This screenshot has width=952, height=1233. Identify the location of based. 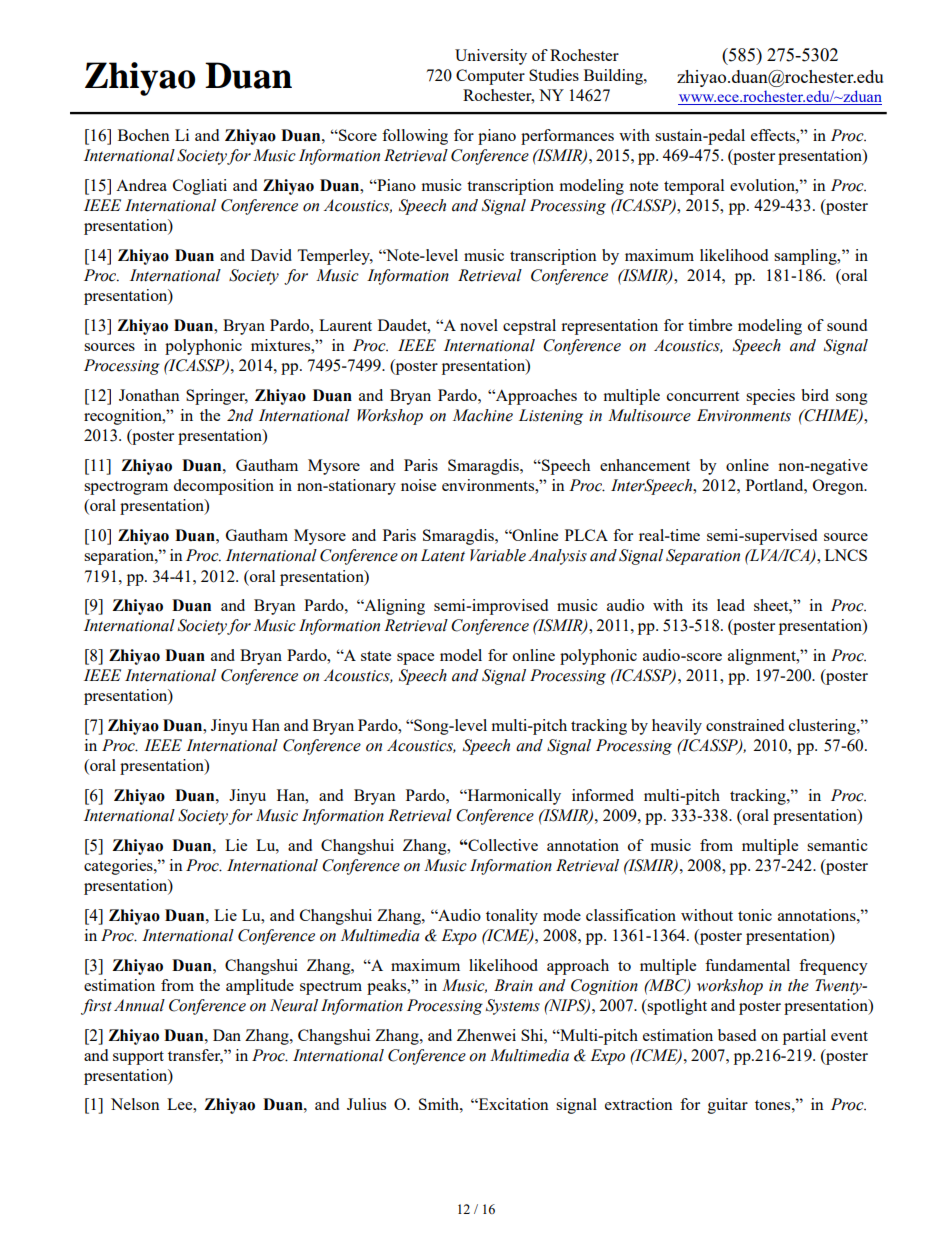
(737, 1035).
